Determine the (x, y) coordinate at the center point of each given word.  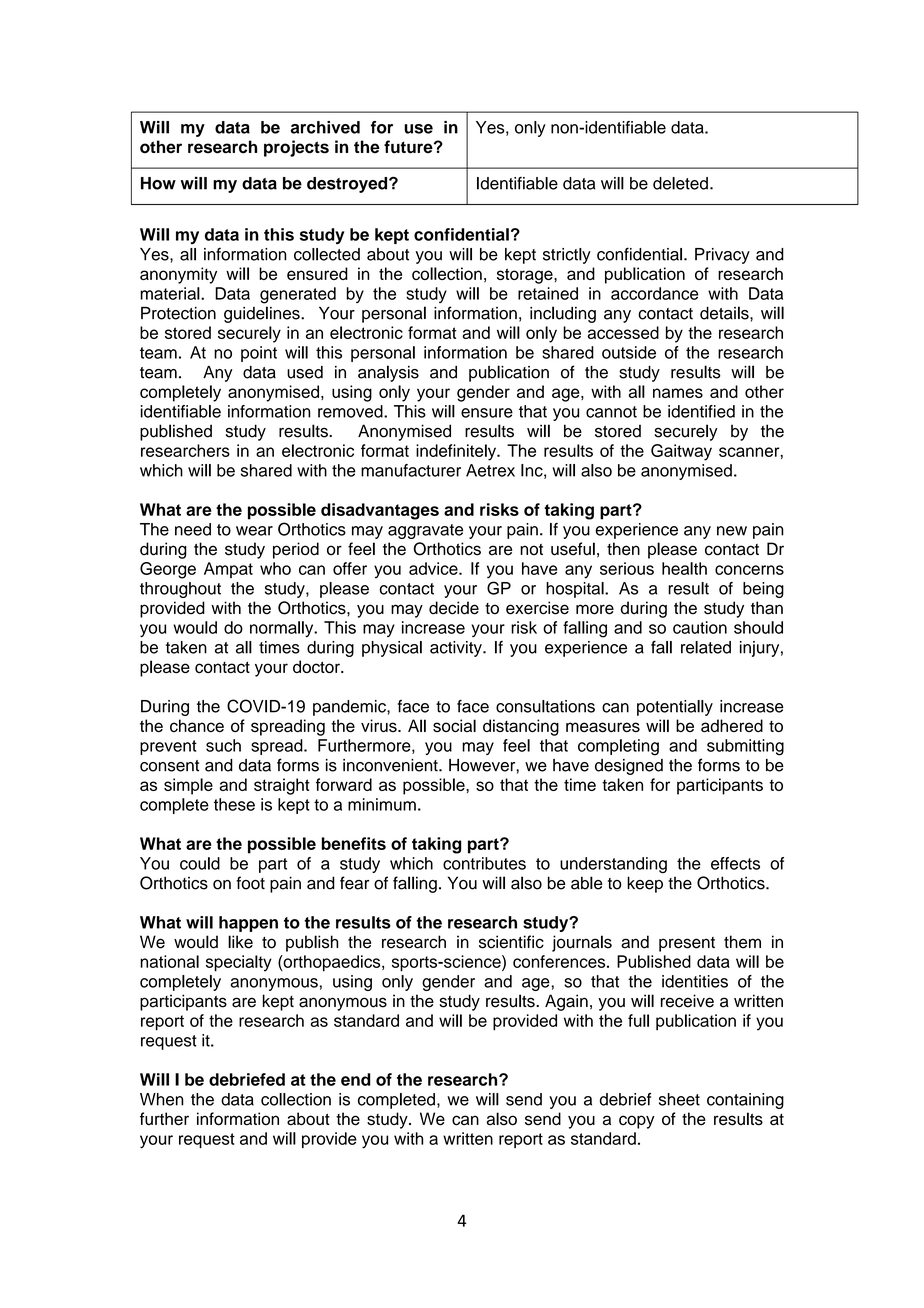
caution (700, 627)
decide (454, 608)
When (162, 1099)
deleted (680, 183)
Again (566, 1002)
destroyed (348, 185)
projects (296, 148)
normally (283, 629)
